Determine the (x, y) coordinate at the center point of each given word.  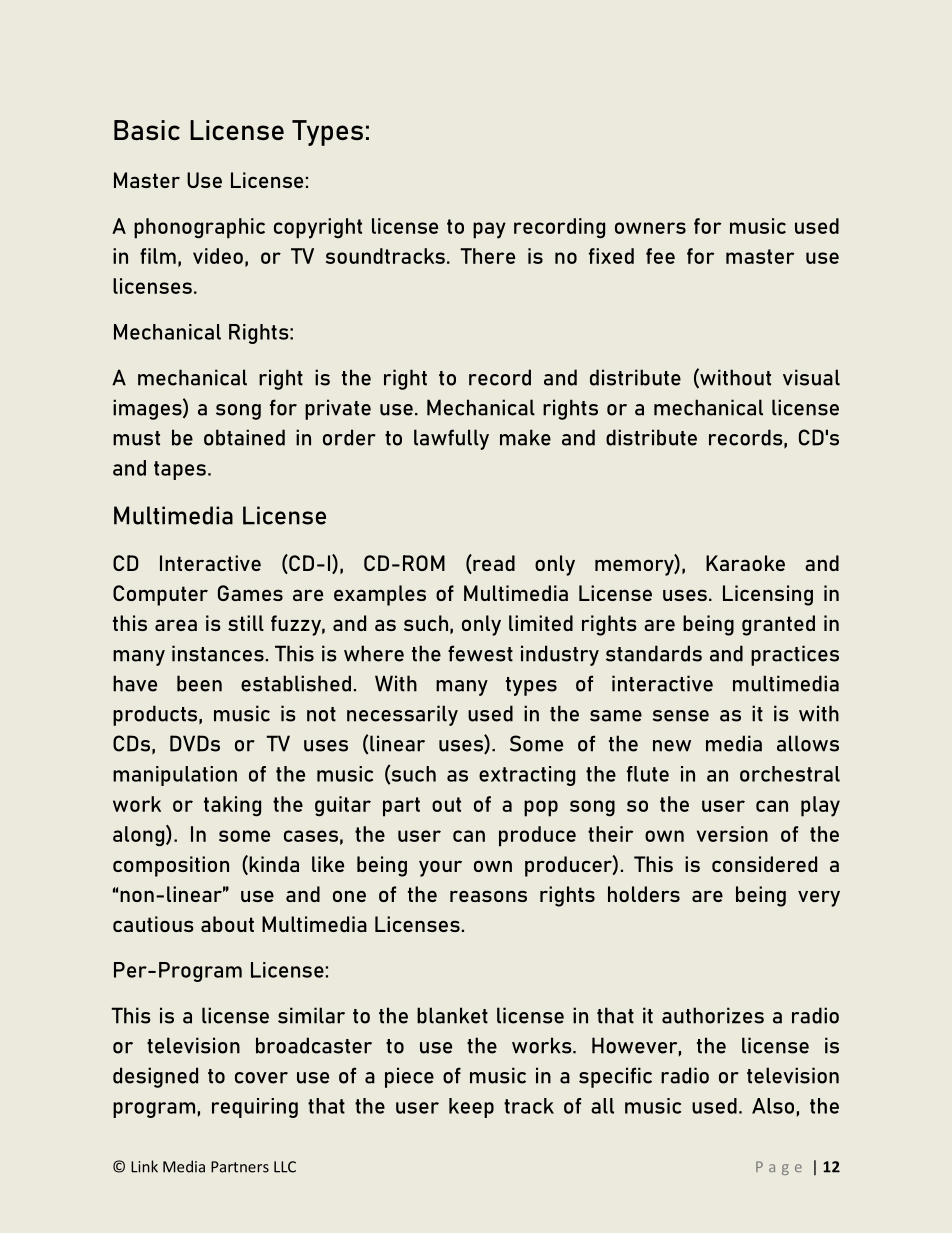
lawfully (451, 439)
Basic (147, 130)
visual (811, 377)
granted (778, 625)
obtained (244, 437)
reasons (488, 896)
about (227, 924)
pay (489, 230)
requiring (255, 1108)
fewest (480, 653)
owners (650, 228)
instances (218, 653)
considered (764, 864)
